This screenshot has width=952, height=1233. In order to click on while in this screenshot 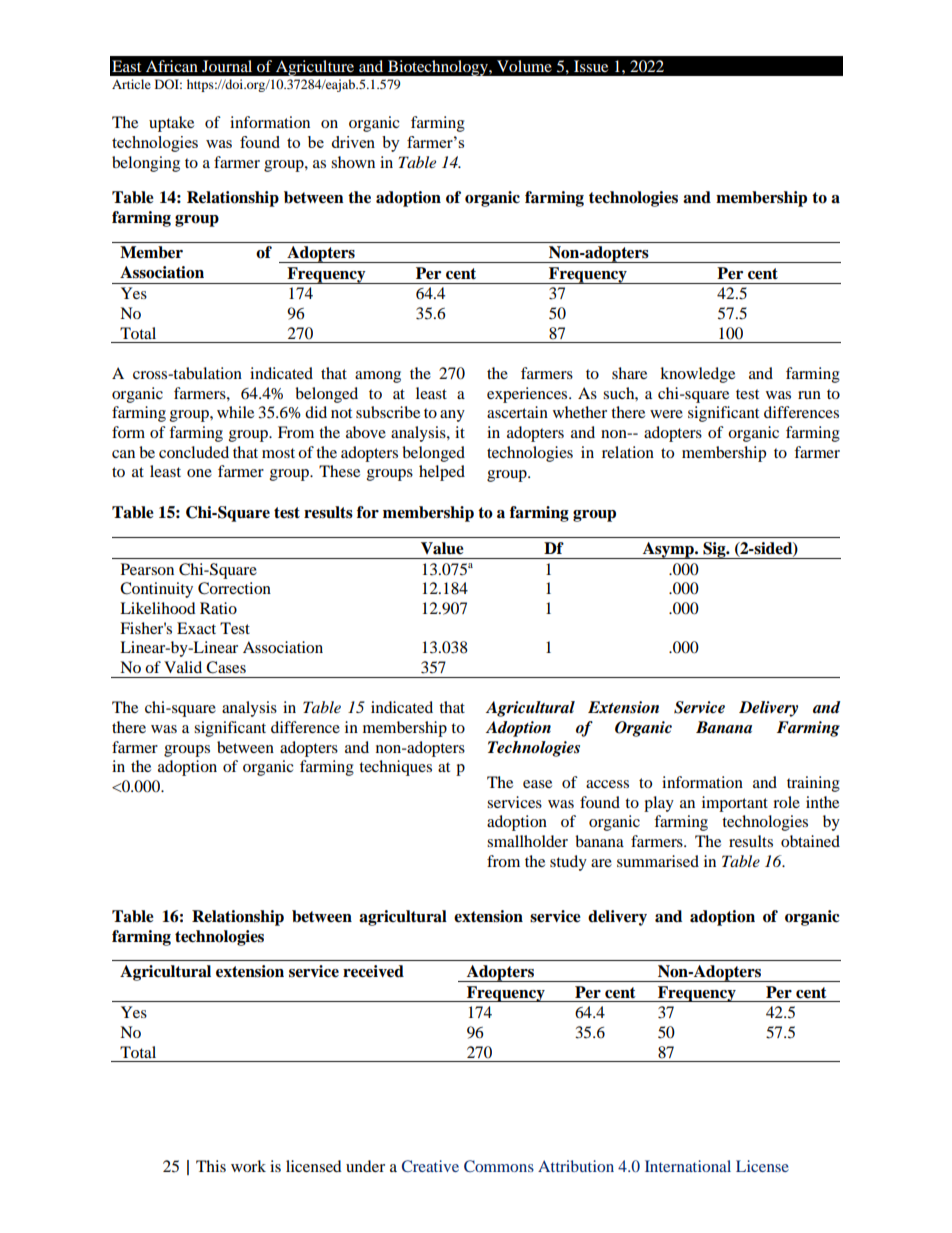, I will do `click(235, 412)`.
